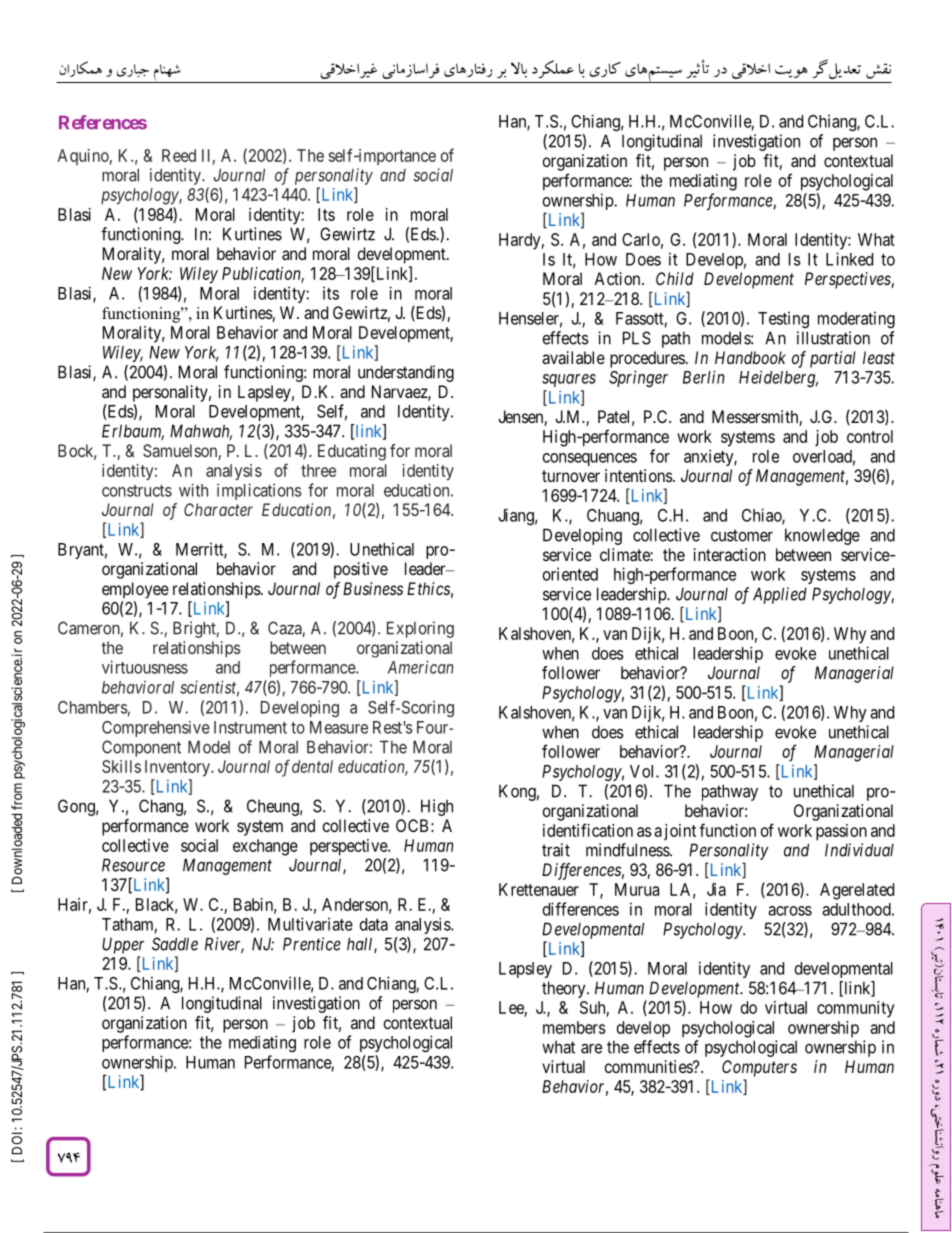  What do you see at coordinates (224, 945) in the screenshot?
I see `River` at bounding box center [224, 945].
